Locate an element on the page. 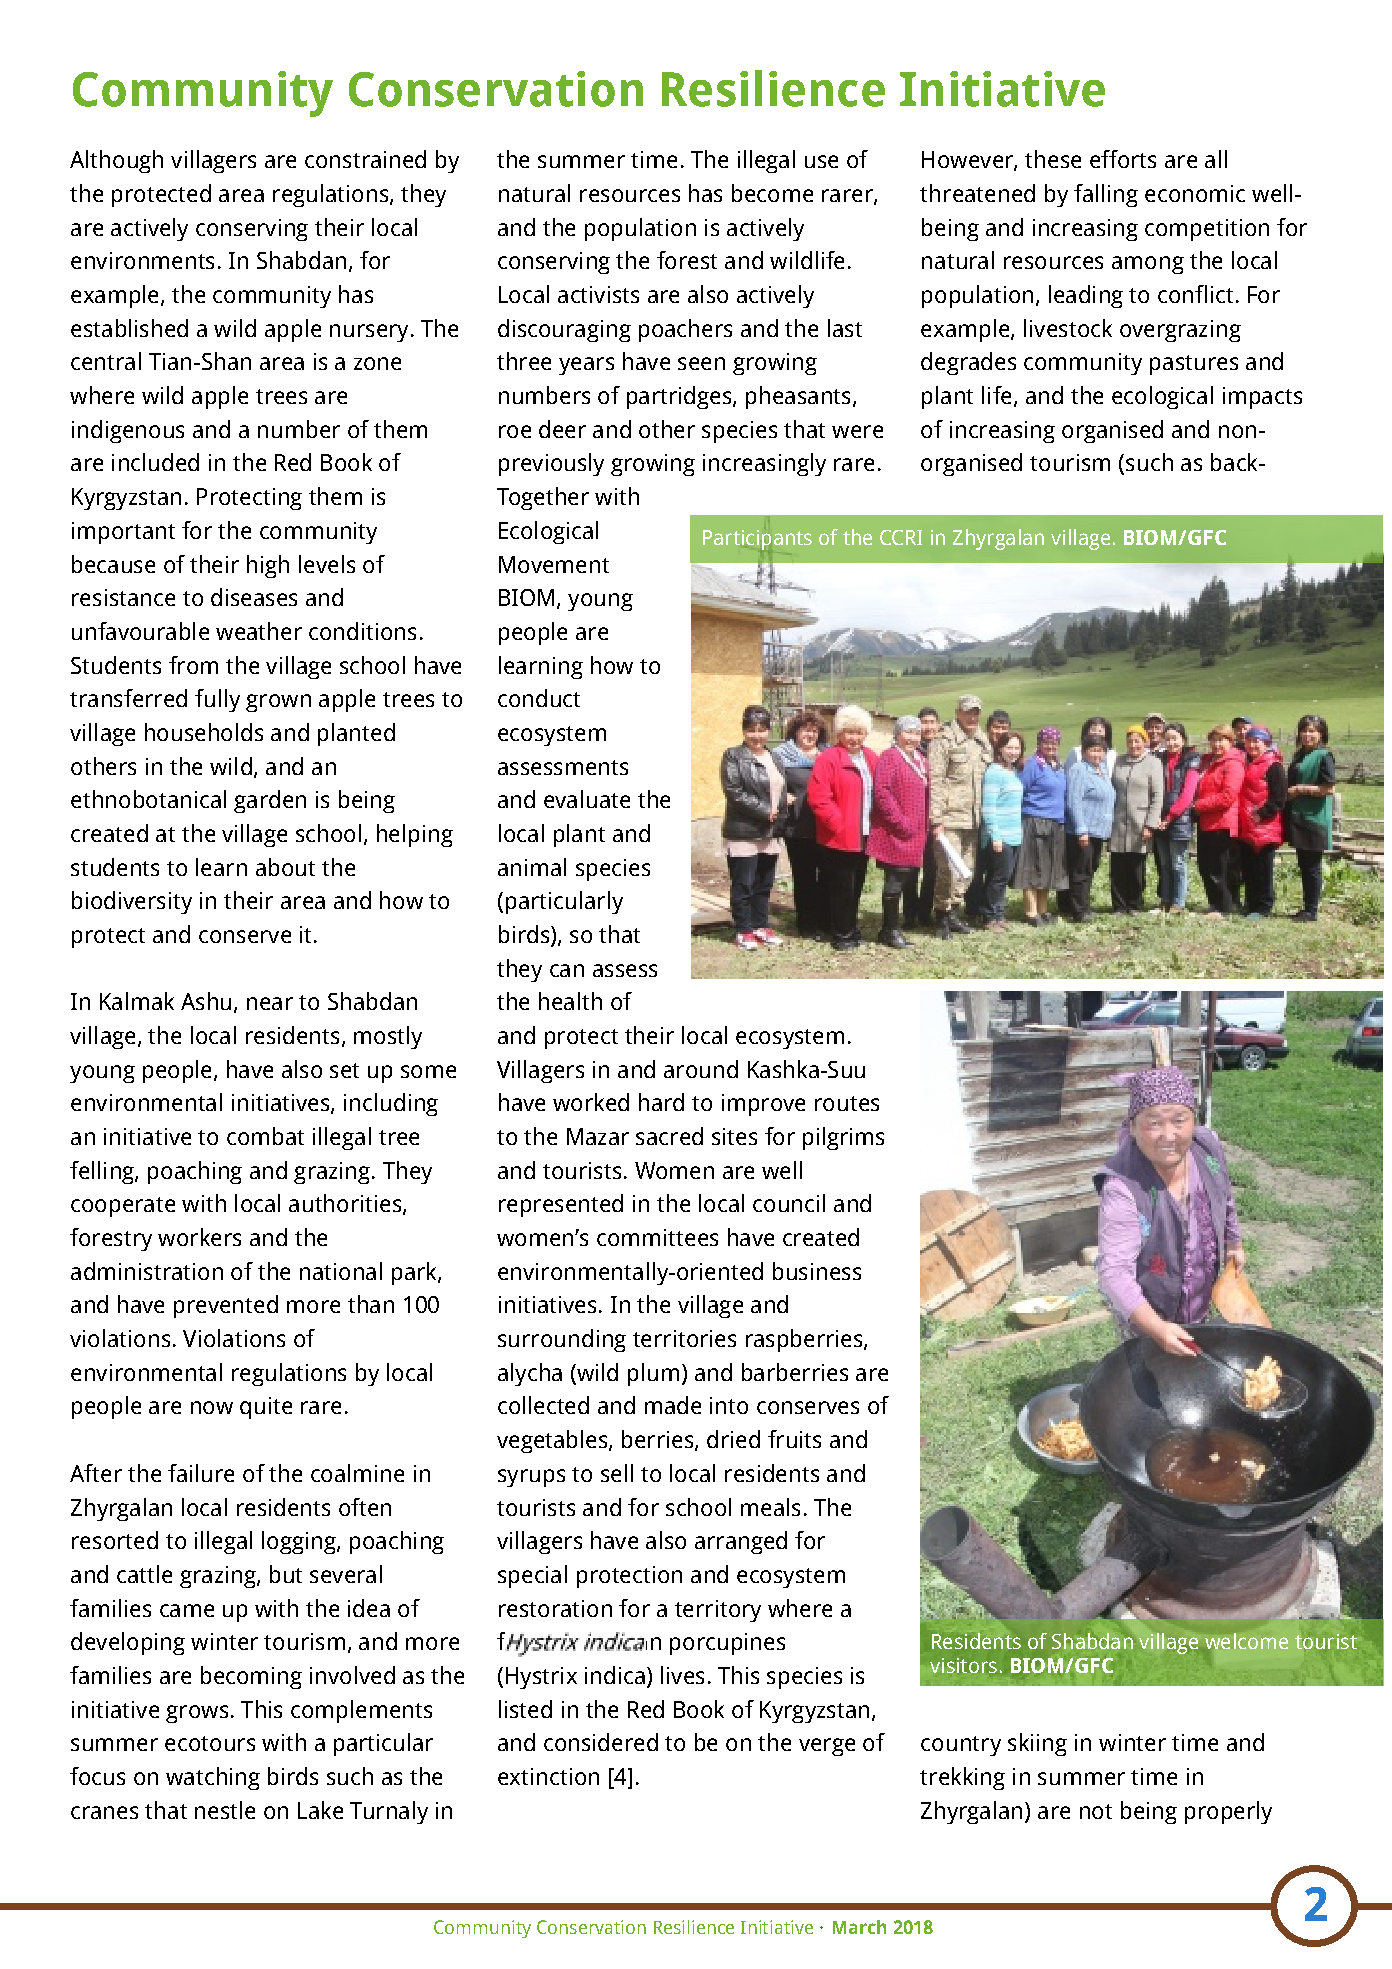 This image has height=1969, width=1392. environments is located at coordinates (142, 260).
